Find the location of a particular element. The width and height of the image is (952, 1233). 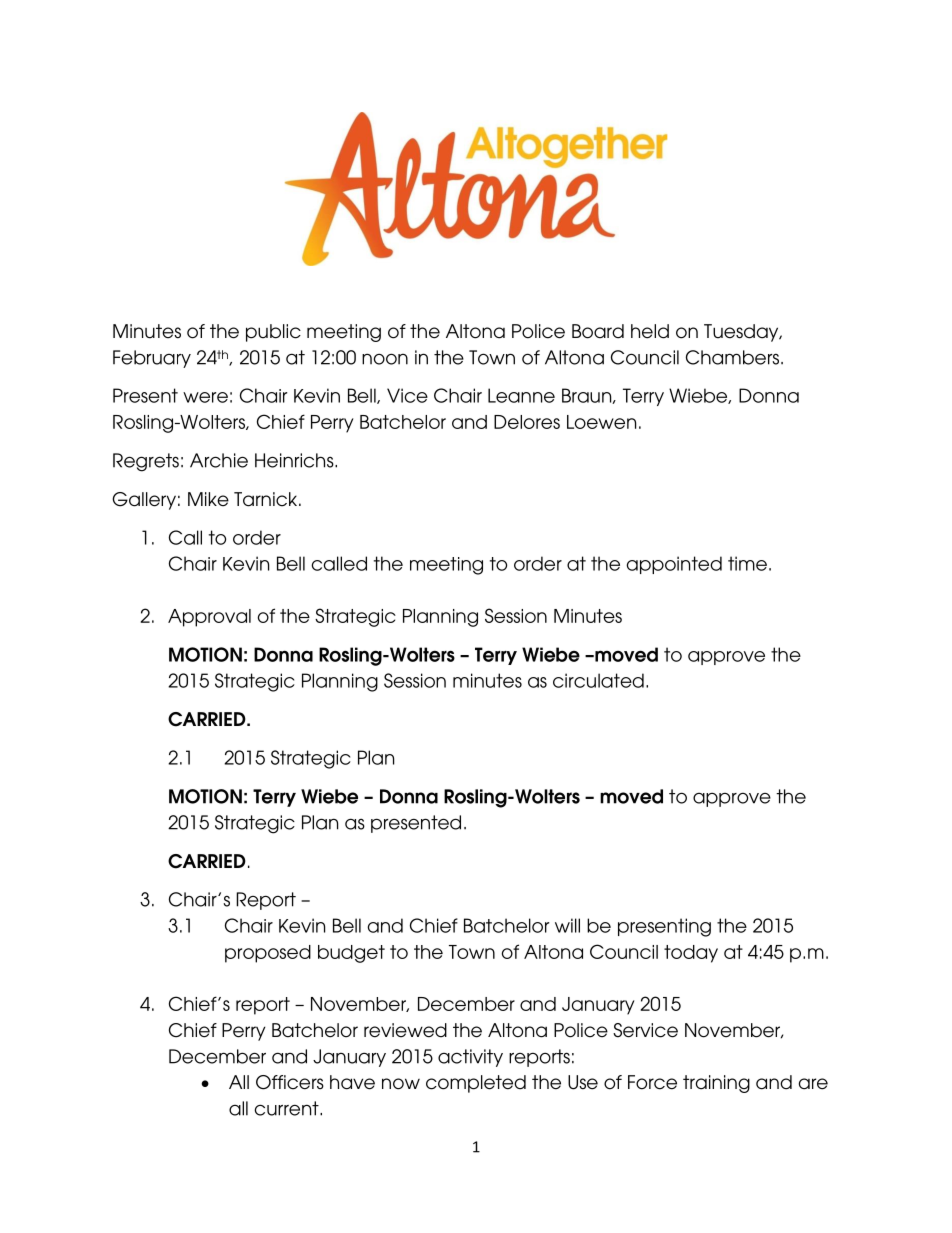

public is located at coordinates (273, 333).
